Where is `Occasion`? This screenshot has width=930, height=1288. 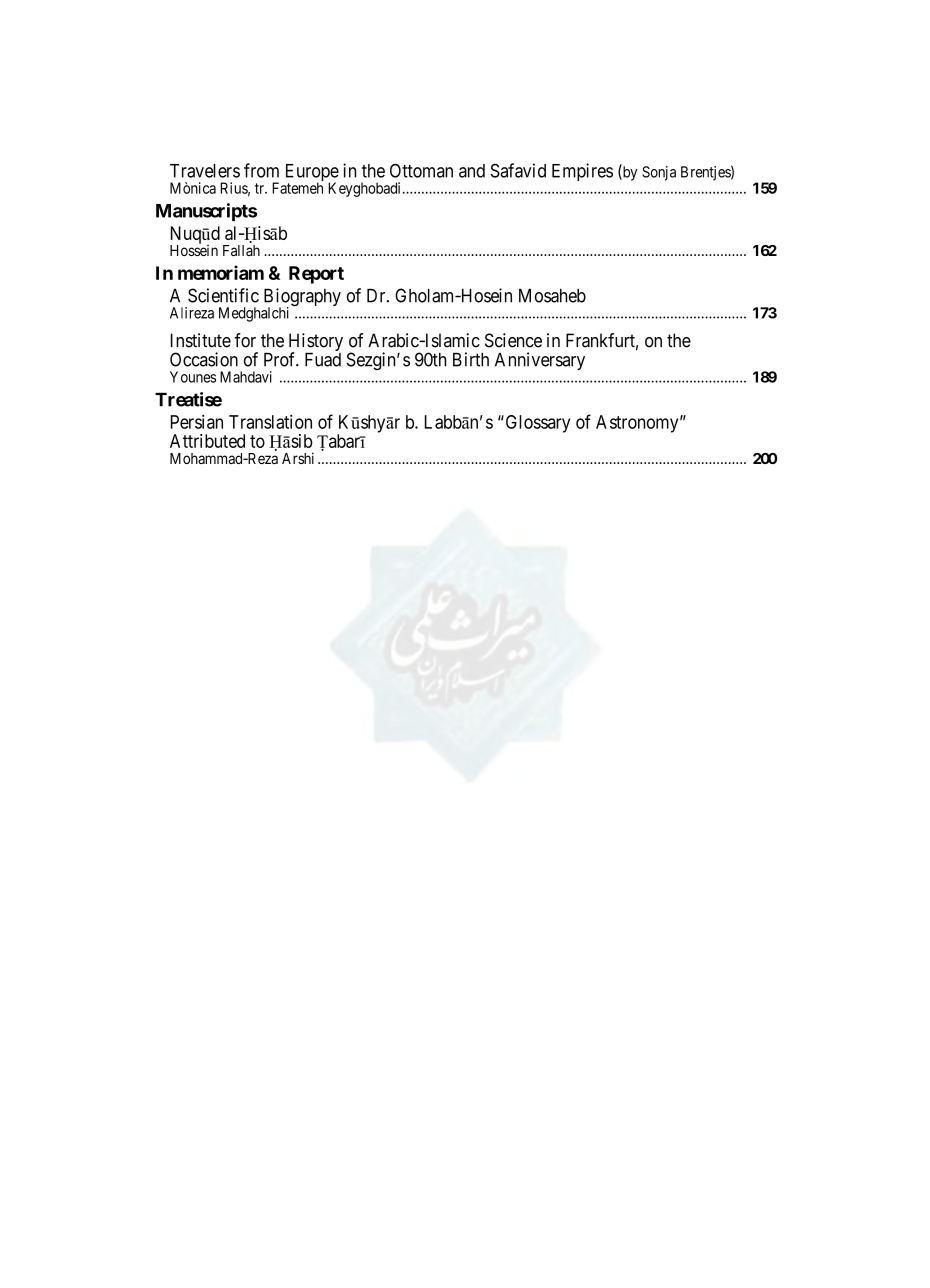 Occasion is located at coordinates (204, 359).
